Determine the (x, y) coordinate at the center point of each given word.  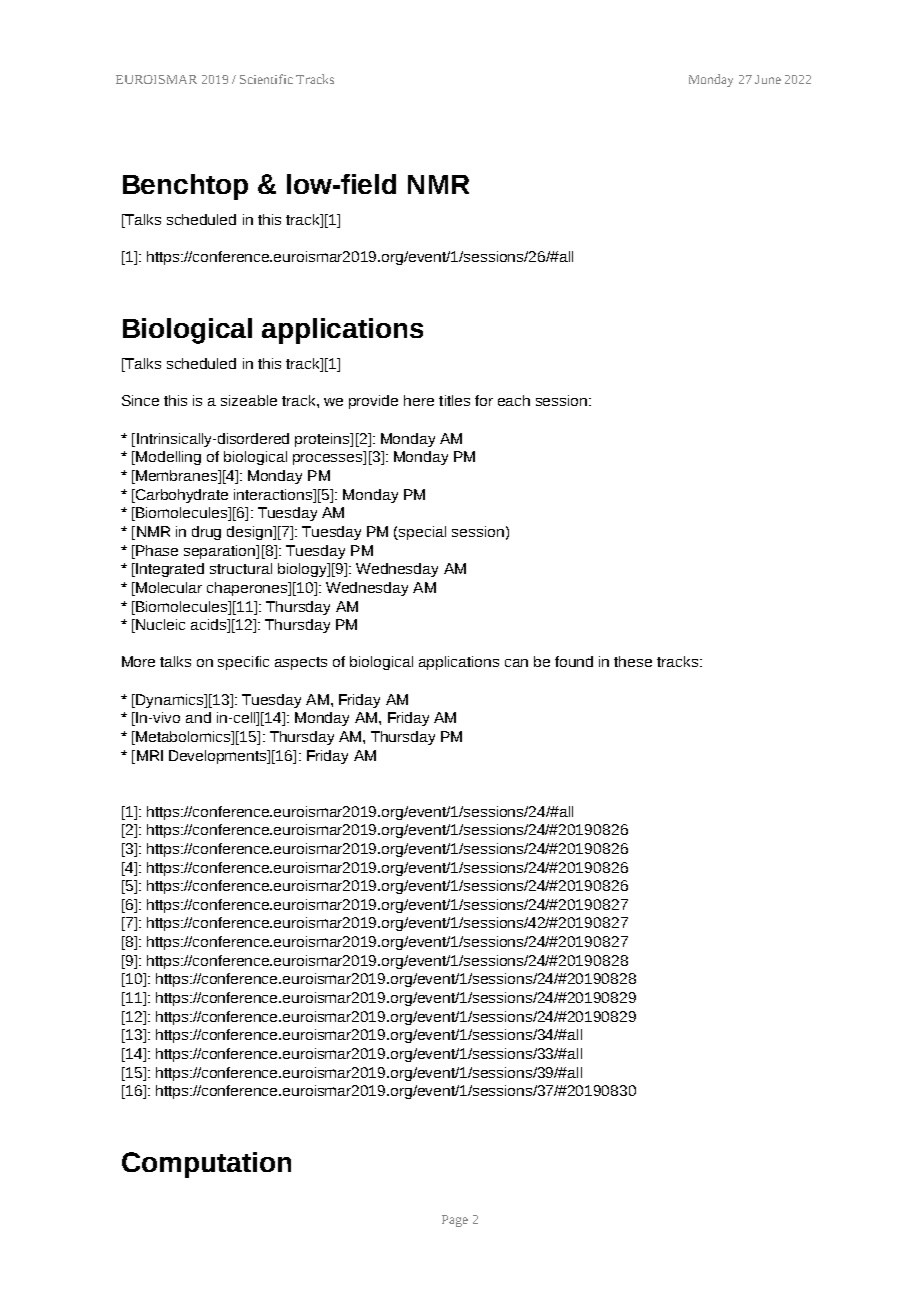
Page (455, 1221)
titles (454, 400)
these (633, 661)
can (516, 663)
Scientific (266, 79)
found (574, 661)
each (514, 400)
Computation (206, 1165)
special (421, 533)
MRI (150, 755)
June (768, 79)
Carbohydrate (181, 496)
